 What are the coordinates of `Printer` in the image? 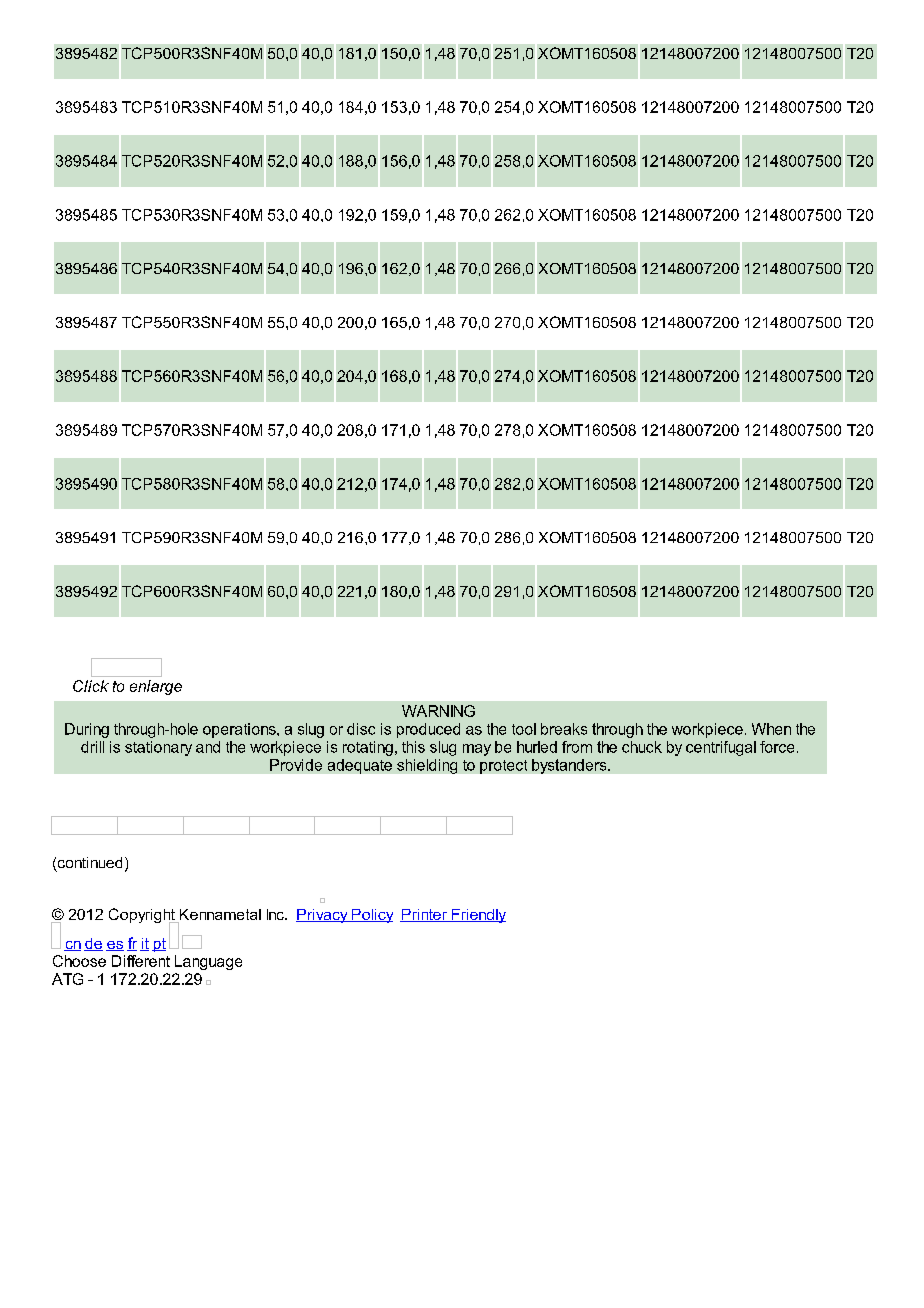 It's located at (424, 915).
